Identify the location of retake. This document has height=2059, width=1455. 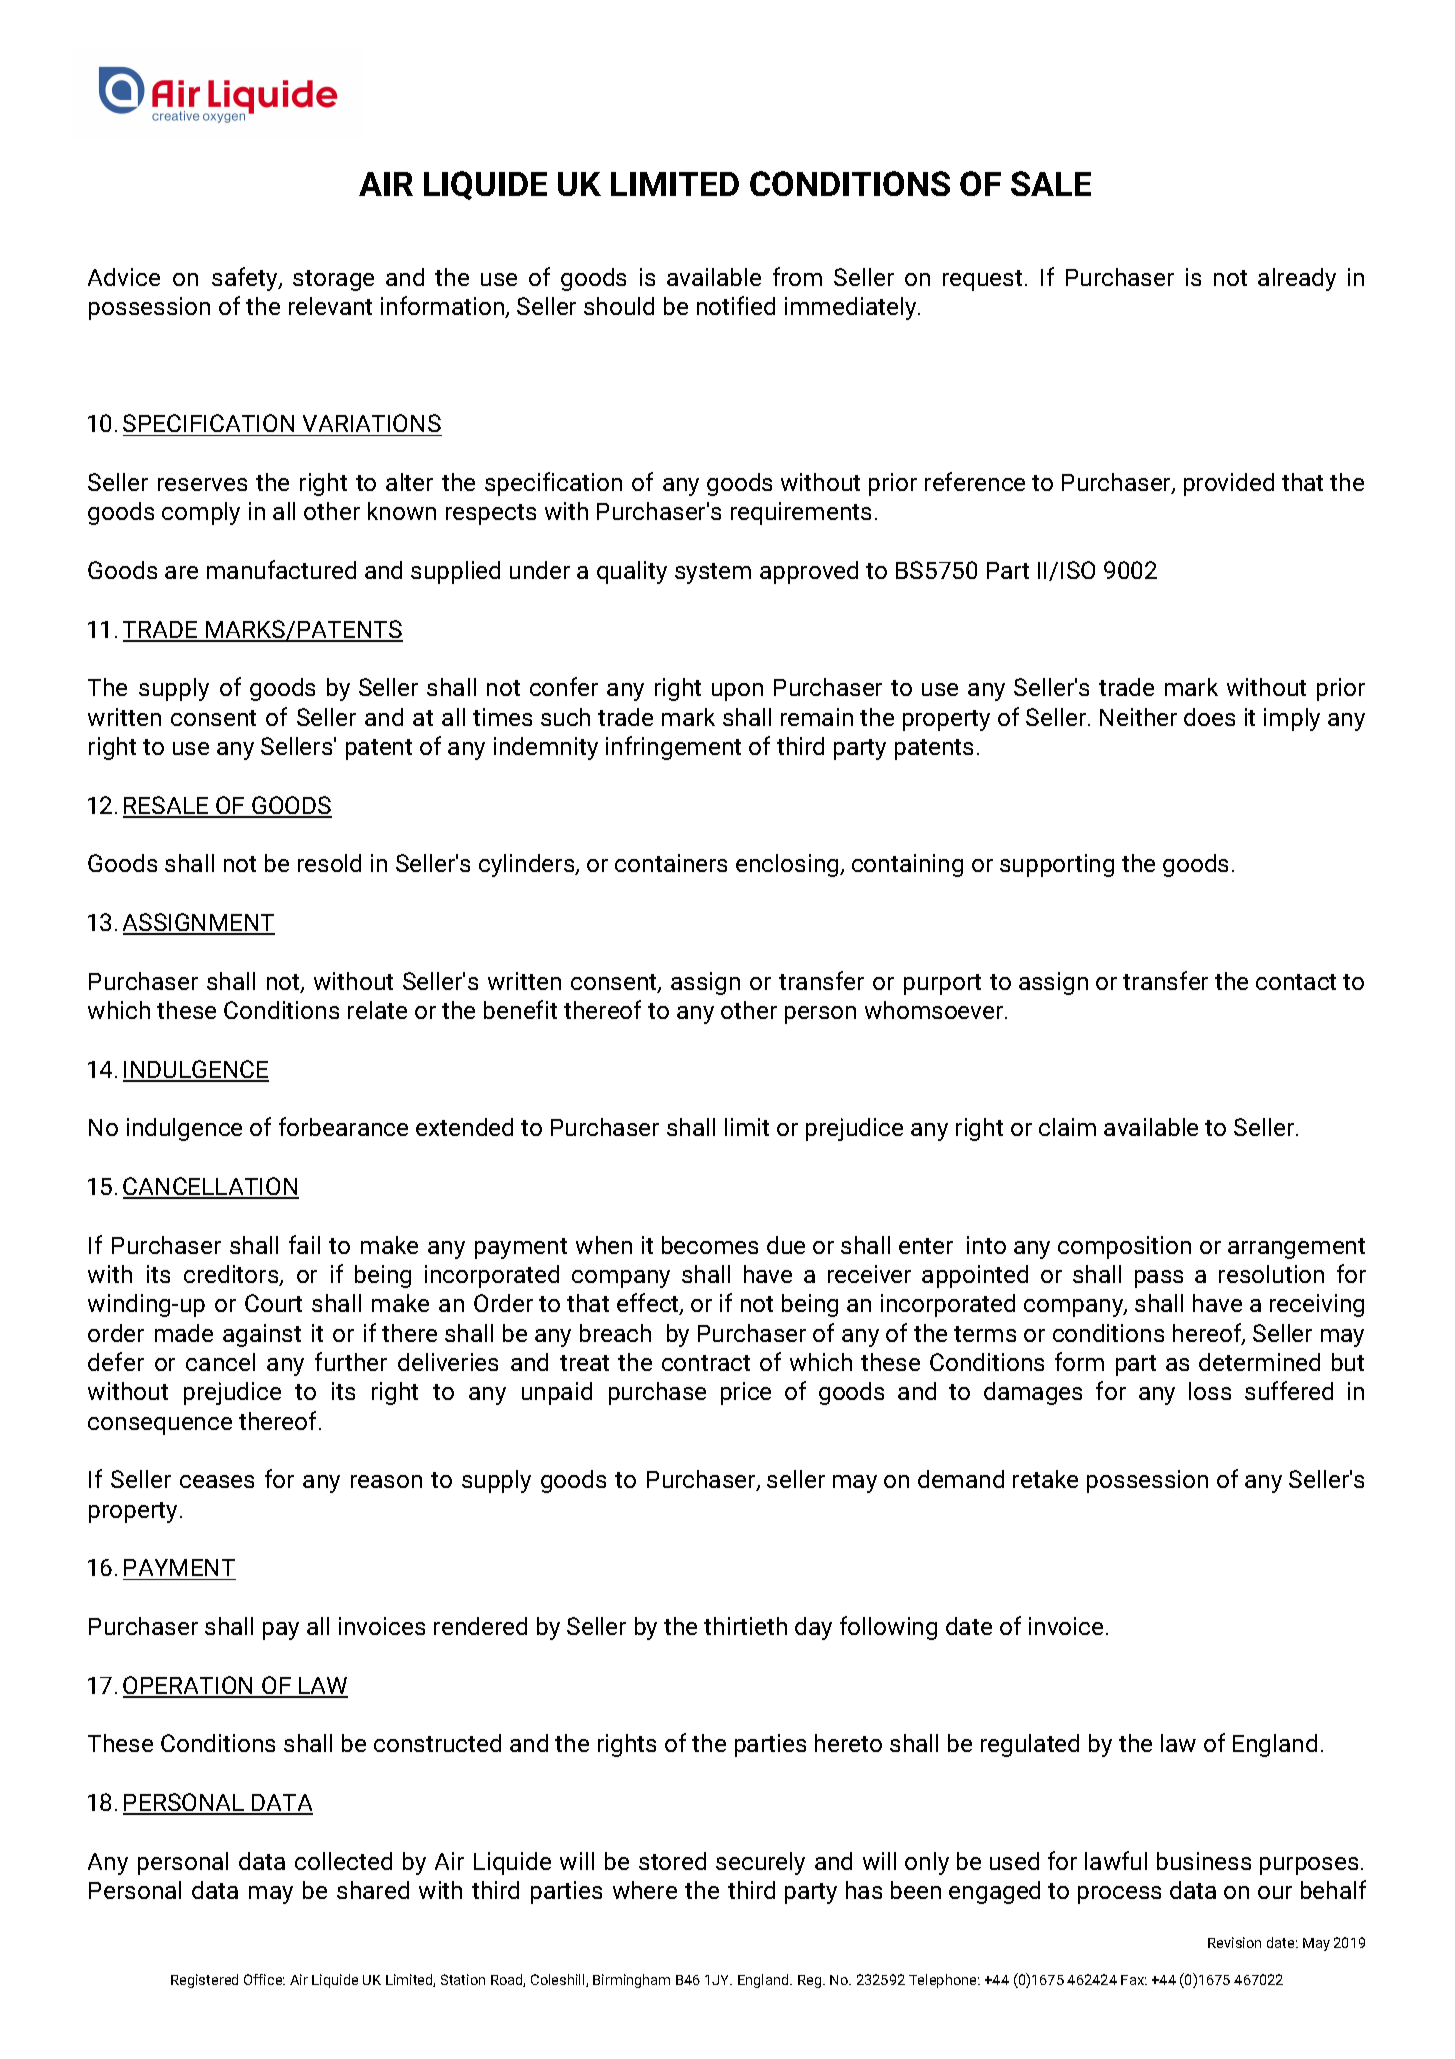
(1045, 1479).
